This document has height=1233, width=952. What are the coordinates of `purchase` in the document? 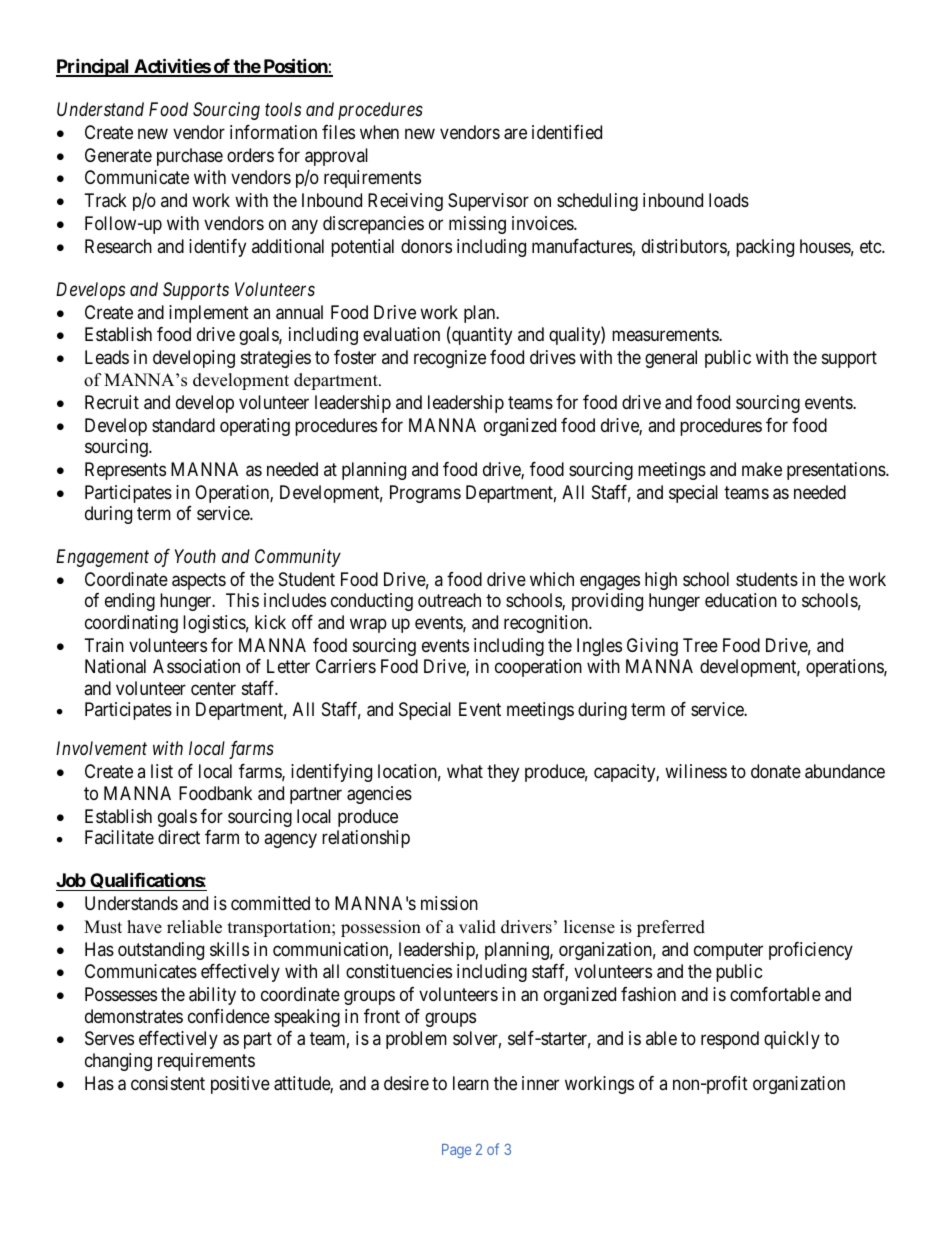 It's located at (190, 157).
